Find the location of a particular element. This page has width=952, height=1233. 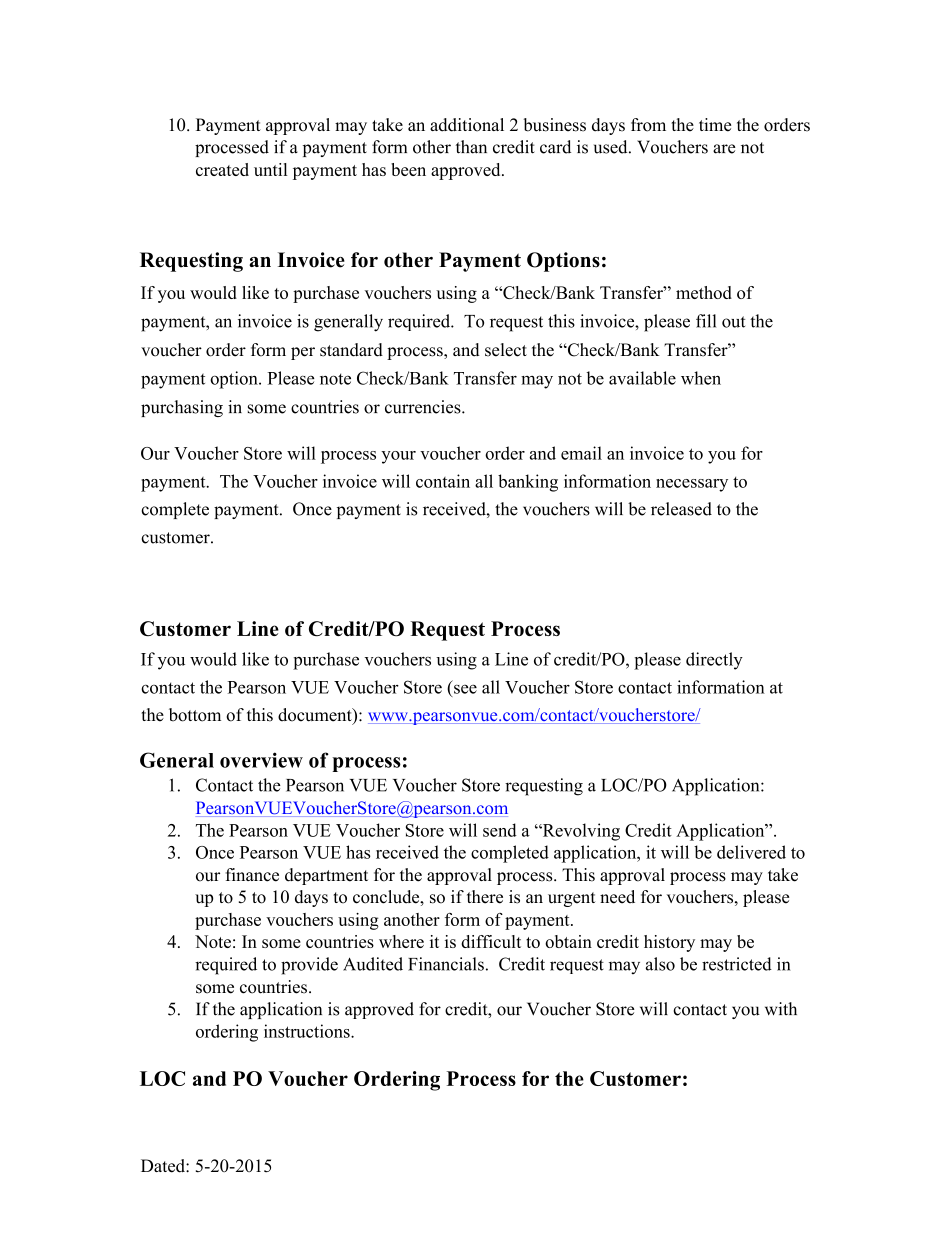

bottom is located at coordinates (195, 715).
